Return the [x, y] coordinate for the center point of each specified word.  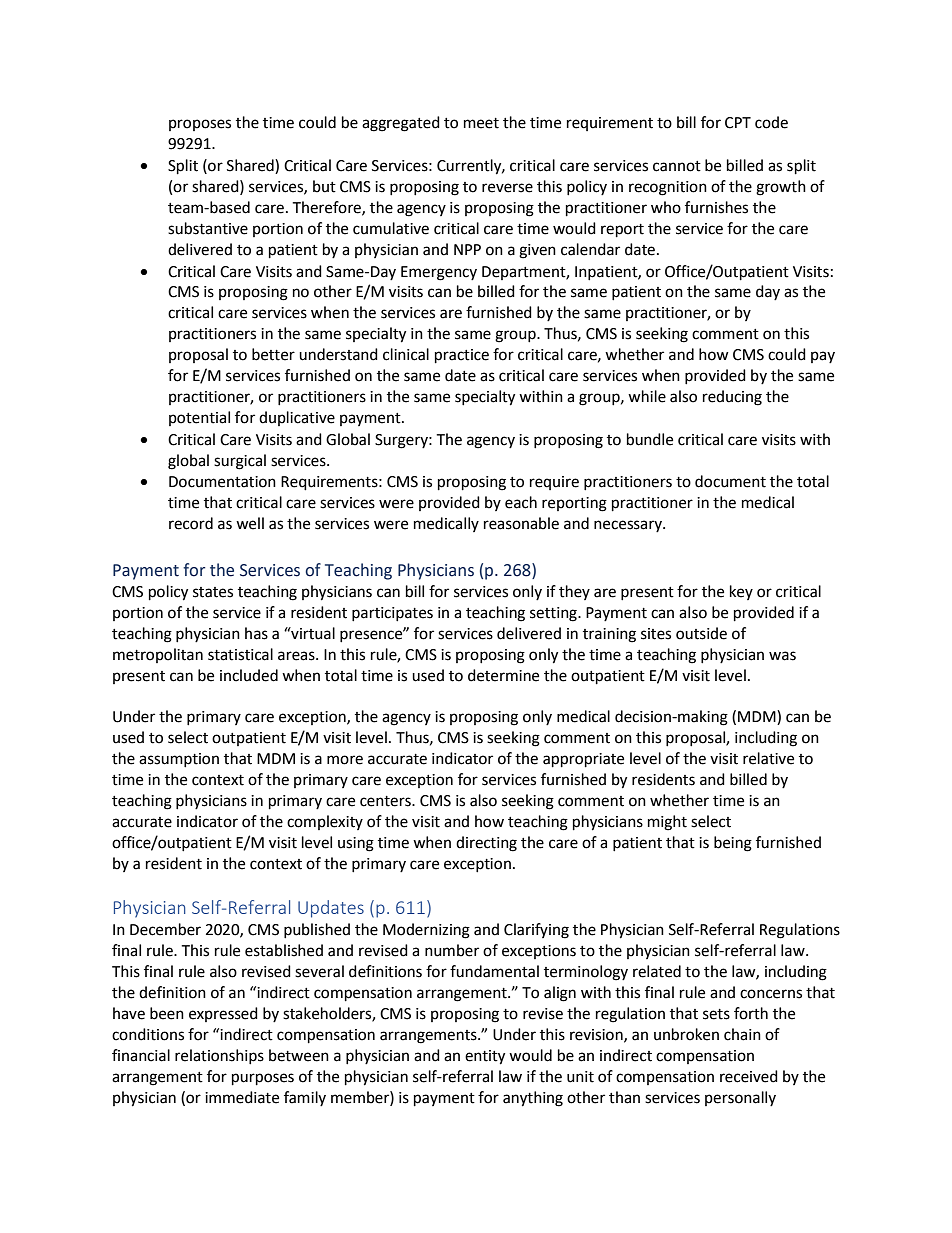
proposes [200, 125]
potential [199, 418]
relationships [219, 1056]
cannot [677, 166]
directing [486, 844]
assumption [179, 760]
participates [392, 614]
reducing [732, 398]
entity [485, 1057]
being [733, 844]
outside [701, 633]
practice [462, 356]
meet [481, 123]
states [213, 592]
